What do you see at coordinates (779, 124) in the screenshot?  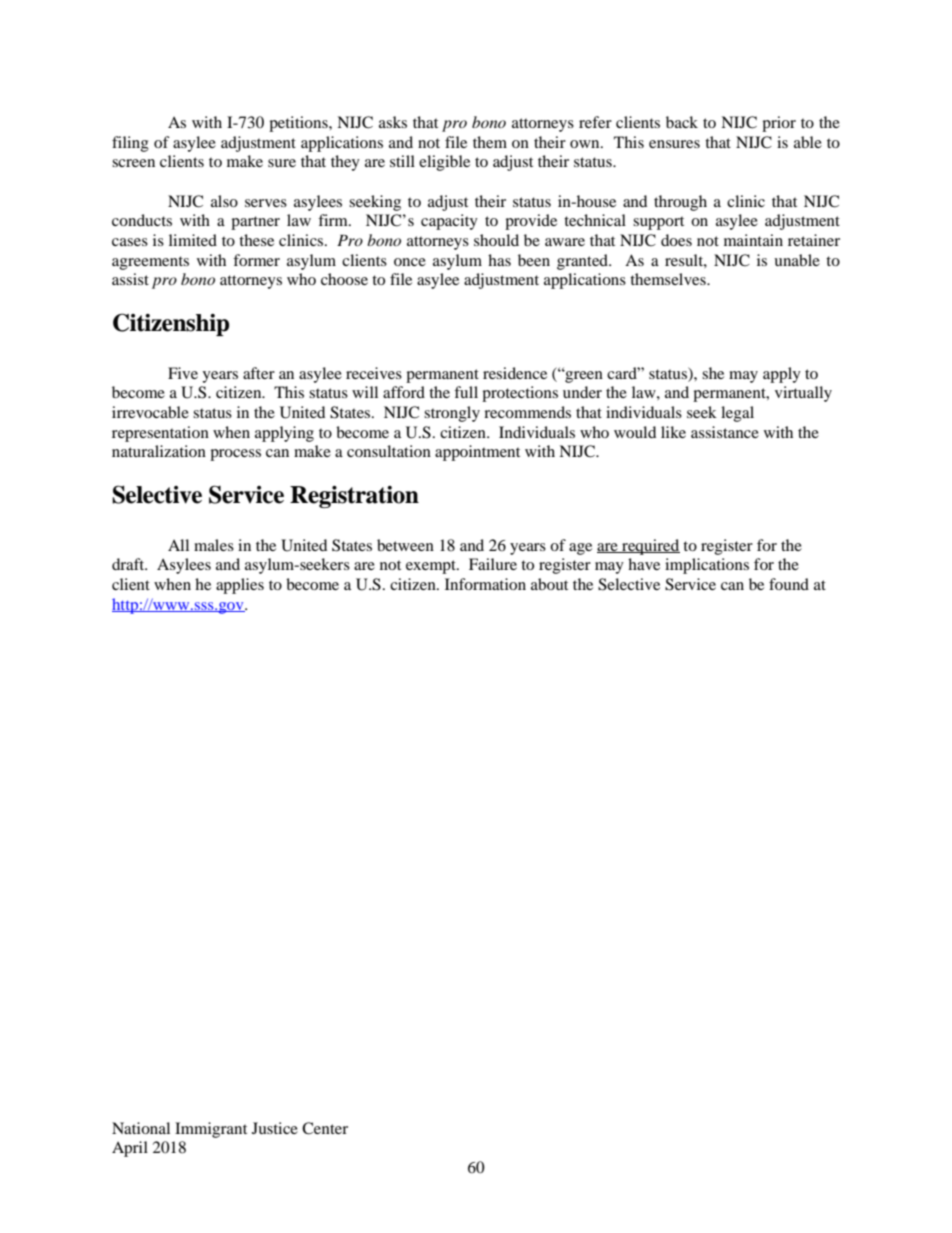 I see `prior` at bounding box center [779, 124].
